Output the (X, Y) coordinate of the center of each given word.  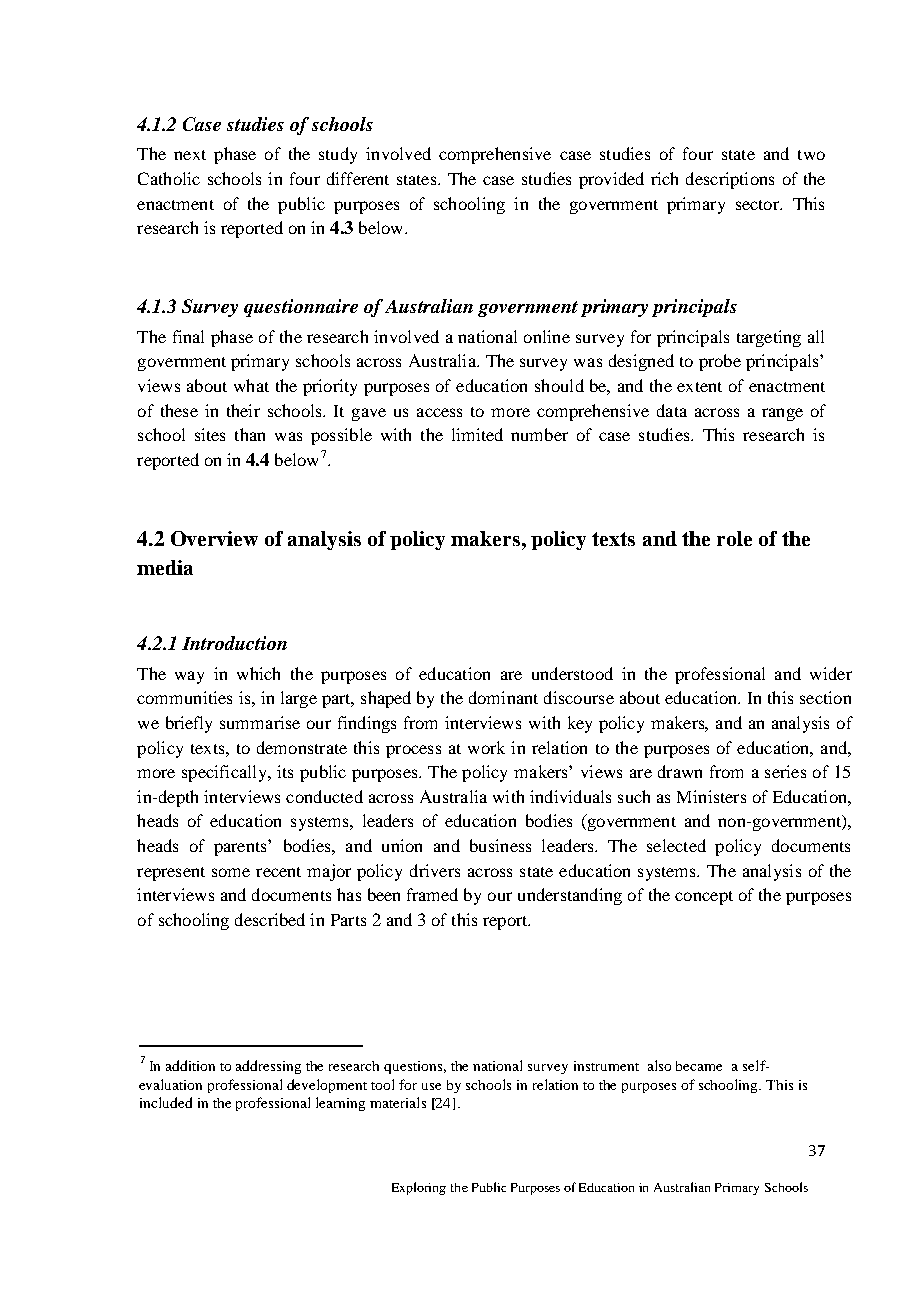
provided (611, 180)
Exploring (419, 1188)
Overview (214, 538)
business (500, 845)
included (166, 1102)
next (190, 155)
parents (241, 848)
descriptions (730, 180)
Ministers (711, 796)
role (734, 538)
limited (477, 434)
